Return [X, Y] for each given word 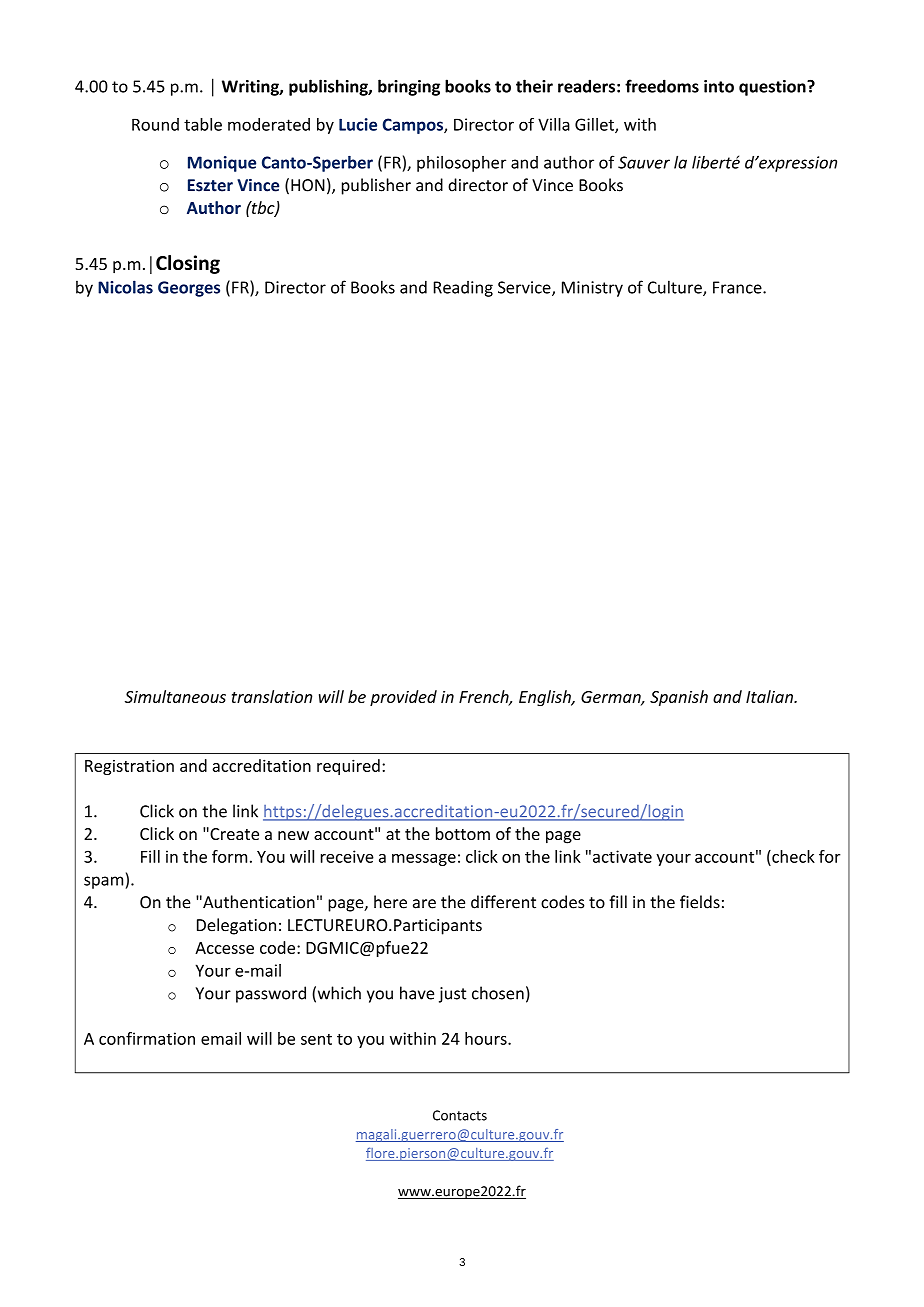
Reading [463, 289]
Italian [770, 696]
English [546, 698]
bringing [409, 87]
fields [700, 902]
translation [272, 696]
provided [403, 698]
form [229, 856]
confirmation [147, 1038]
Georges [189, 289]
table [203, 124]
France [738, 287]
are [424, 904]
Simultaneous [175, 696]
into [719, 86]
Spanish [679, 698]
